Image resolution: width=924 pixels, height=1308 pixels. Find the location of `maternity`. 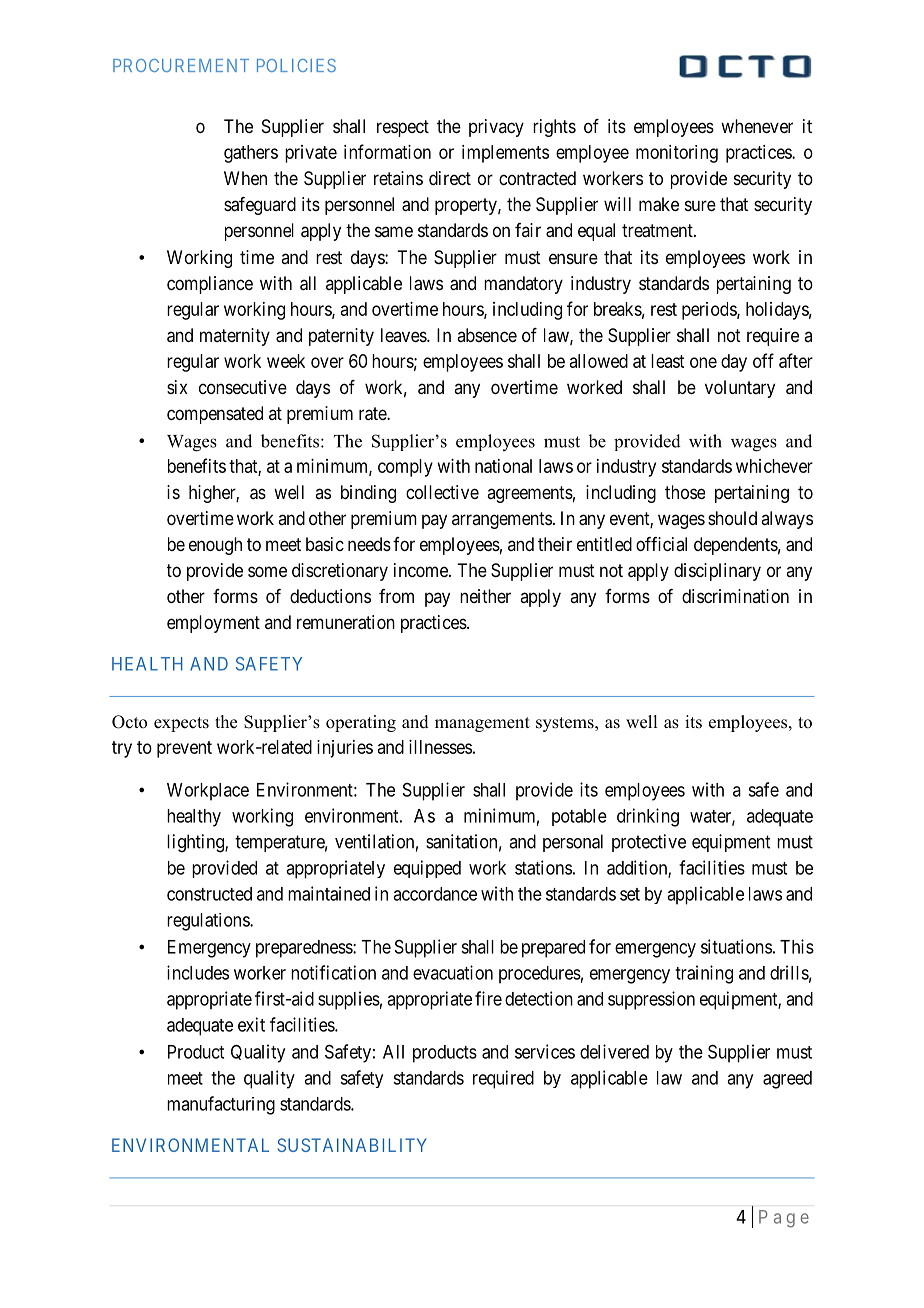

maternity is located at coordinates (235, 337).
